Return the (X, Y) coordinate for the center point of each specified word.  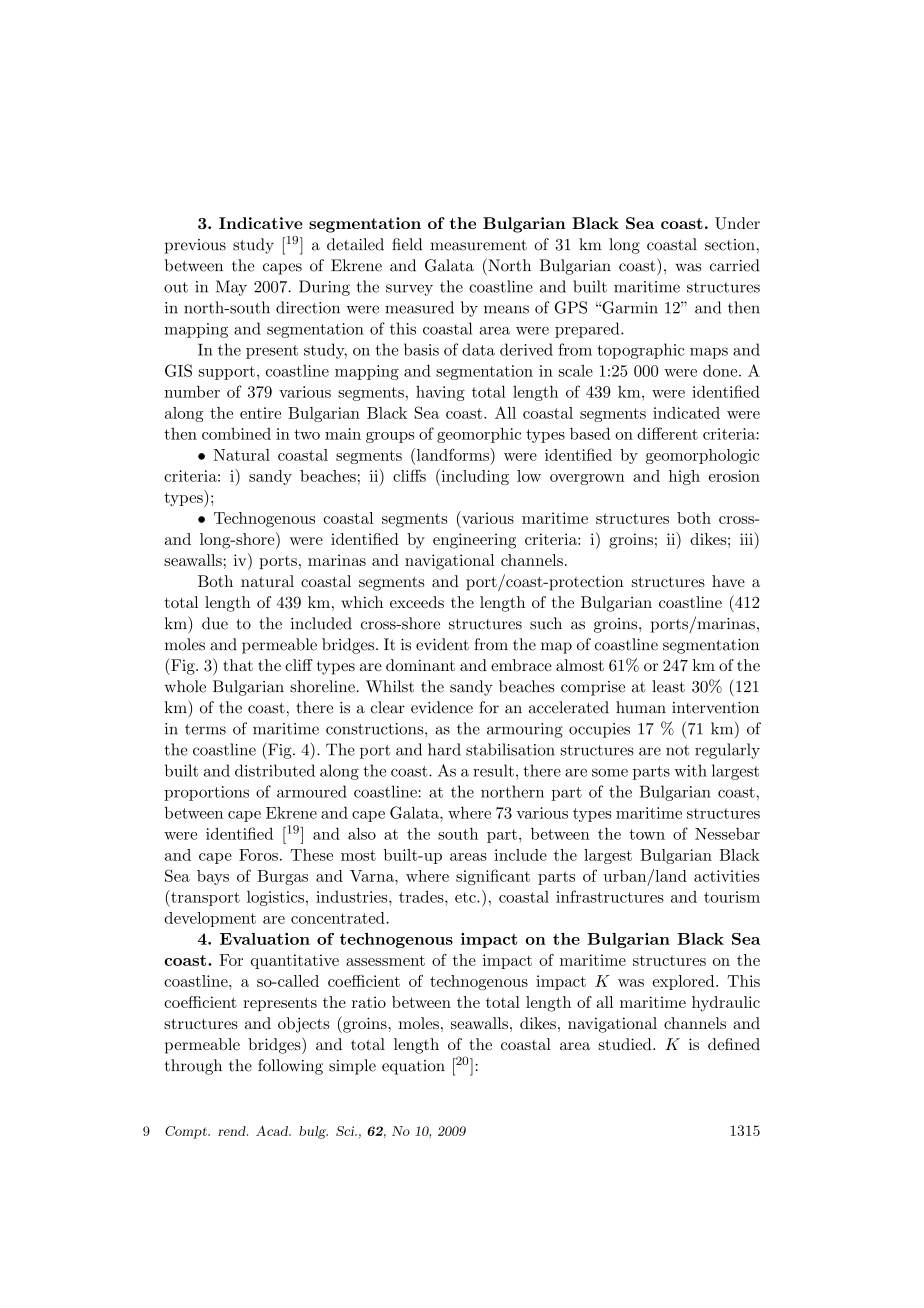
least (668, 686)
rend (233, 1131)
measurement (479, 245)
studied (626, 1044)
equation (413, 1067)
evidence (442, 707)
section (730, 245)
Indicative (261, 223)
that (238, 665)
